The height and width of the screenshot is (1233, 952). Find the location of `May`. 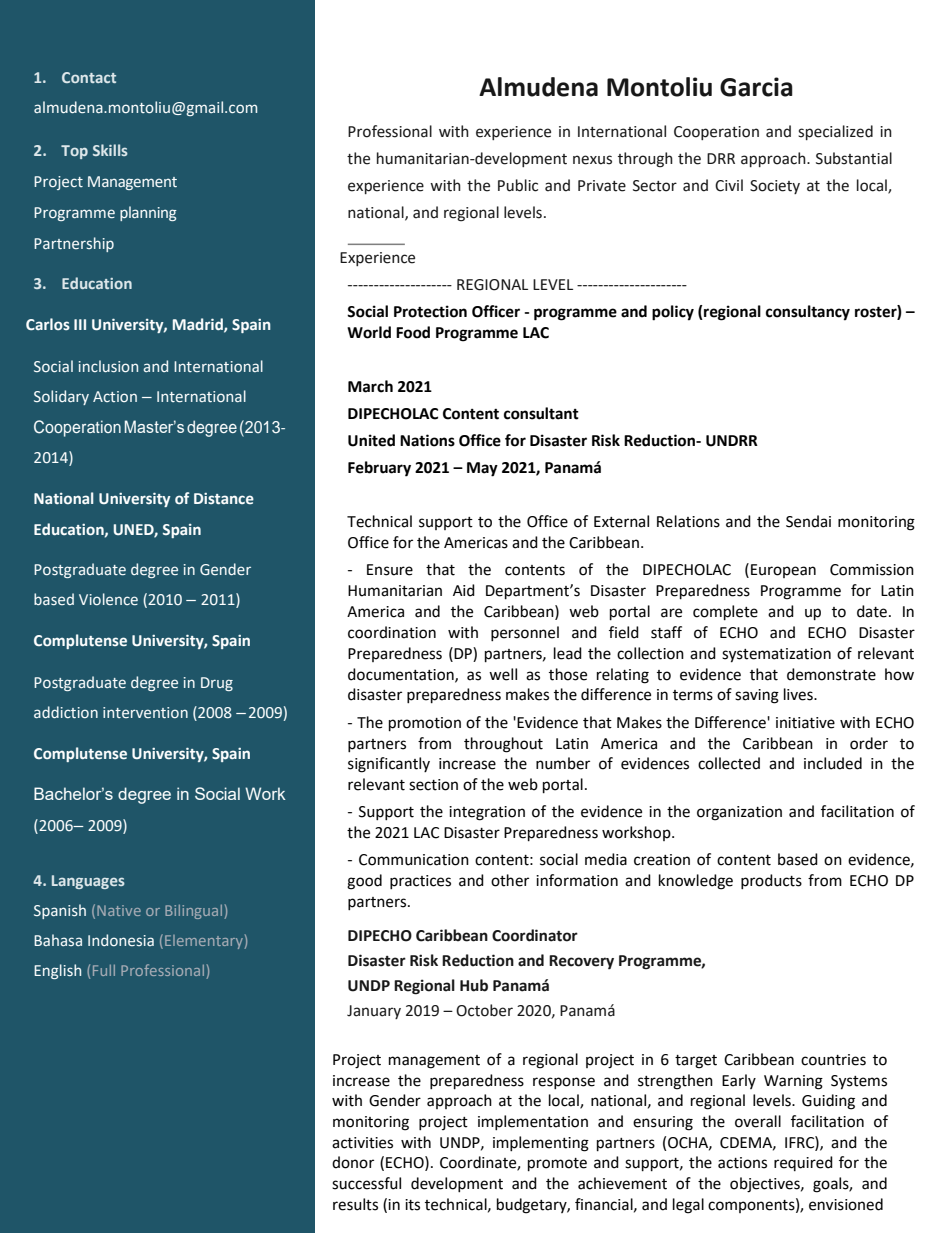

May is located at coordinates (482, 469).
